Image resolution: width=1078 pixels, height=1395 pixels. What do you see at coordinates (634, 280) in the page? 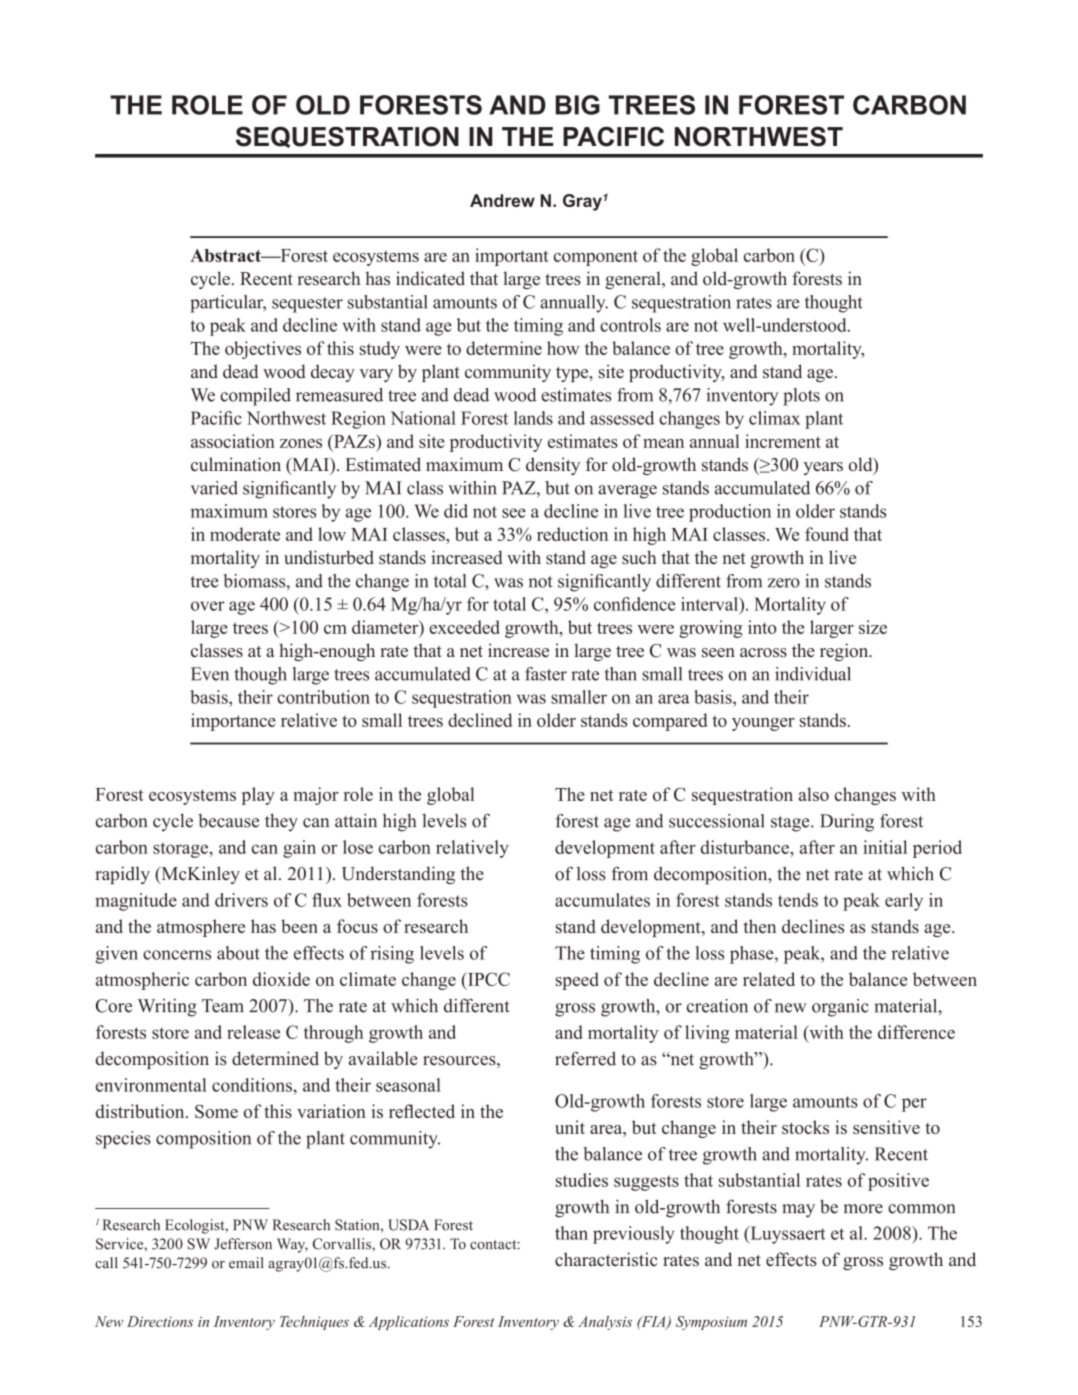
I see `general` at bounding box center [634, 280].
